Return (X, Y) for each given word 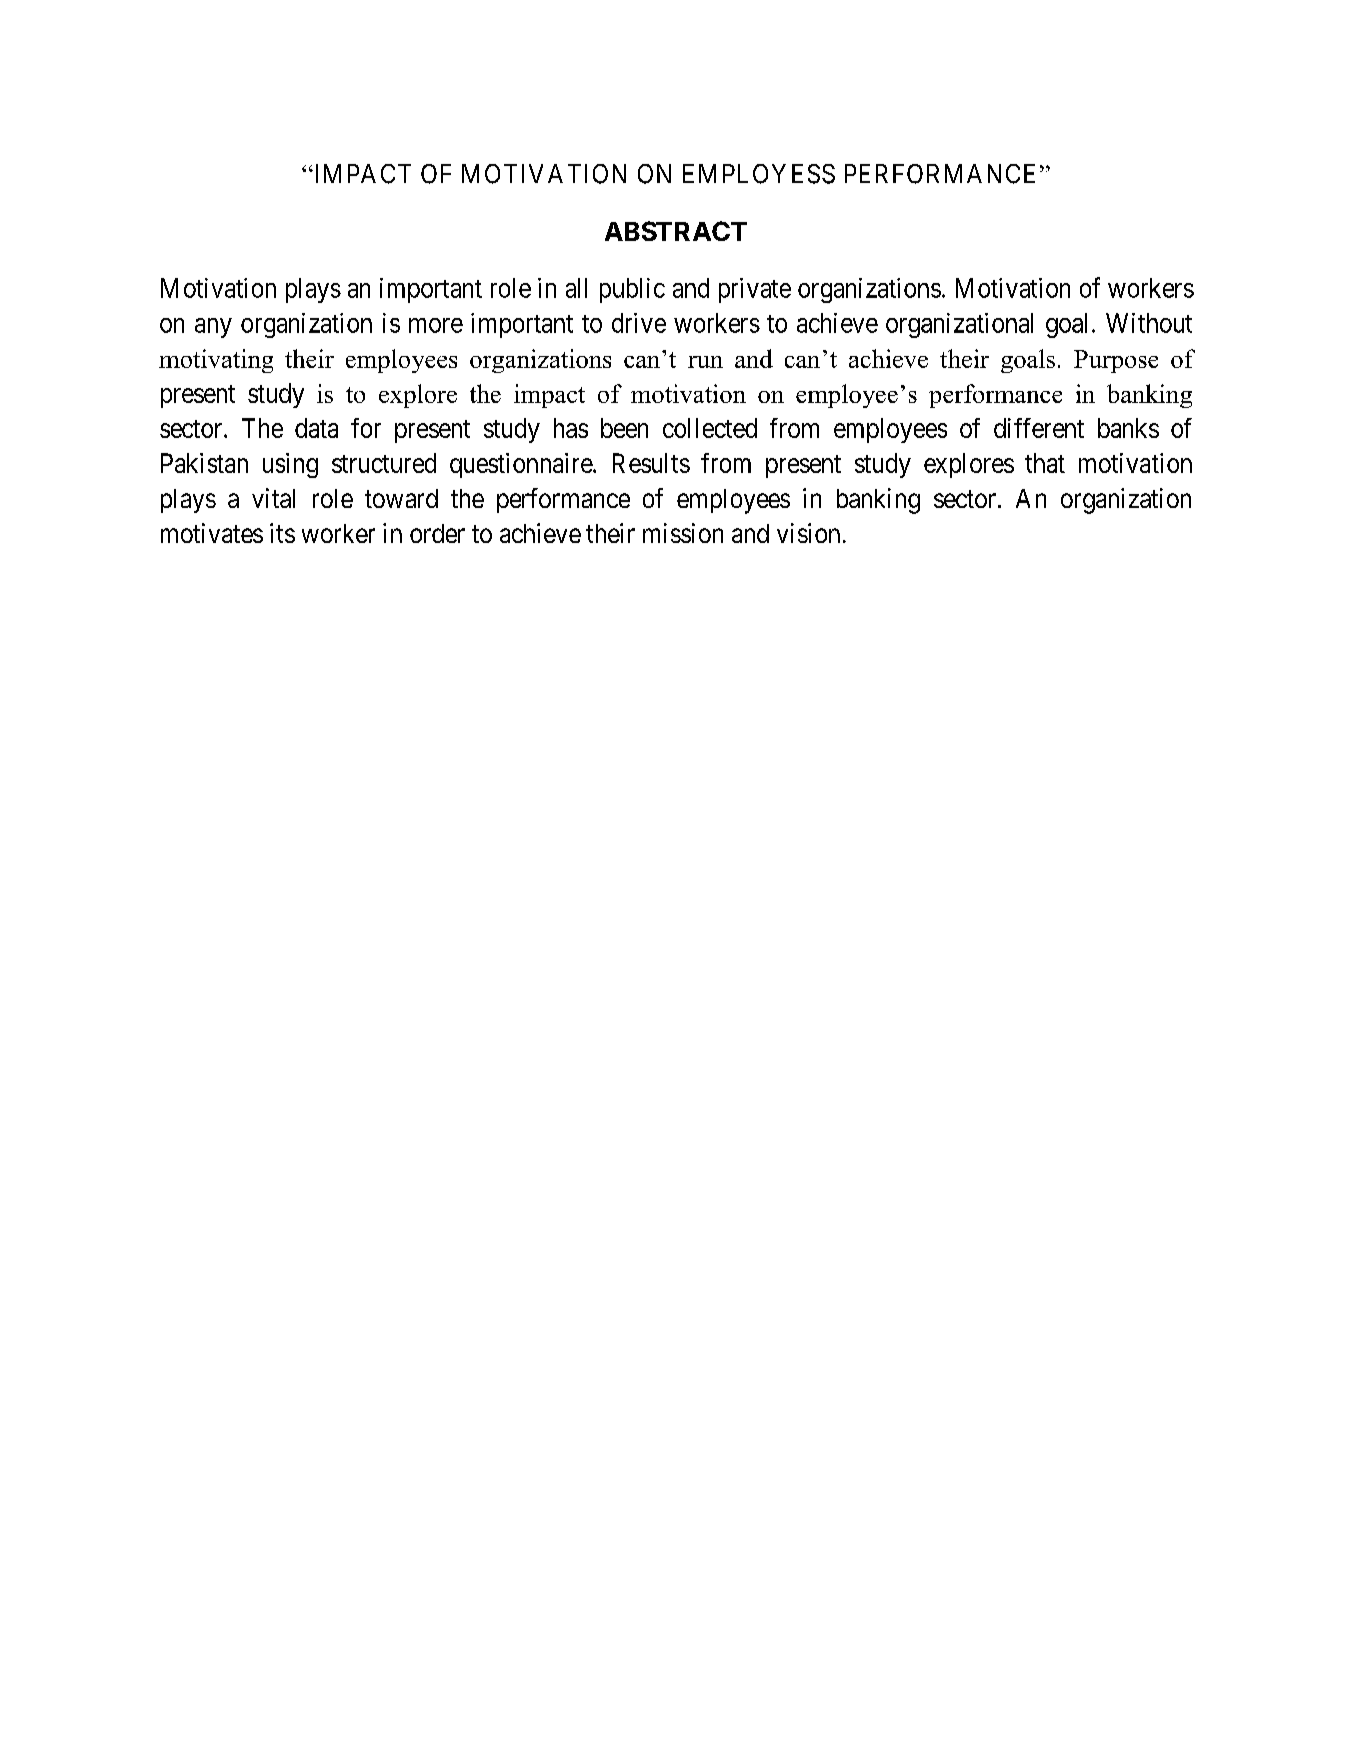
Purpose (1116, 361)
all (576, 288)
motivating (216, 361)
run (705, 362)
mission (683, 533)
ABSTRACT (676, 231)
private (755, 290)
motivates (212, 533)
